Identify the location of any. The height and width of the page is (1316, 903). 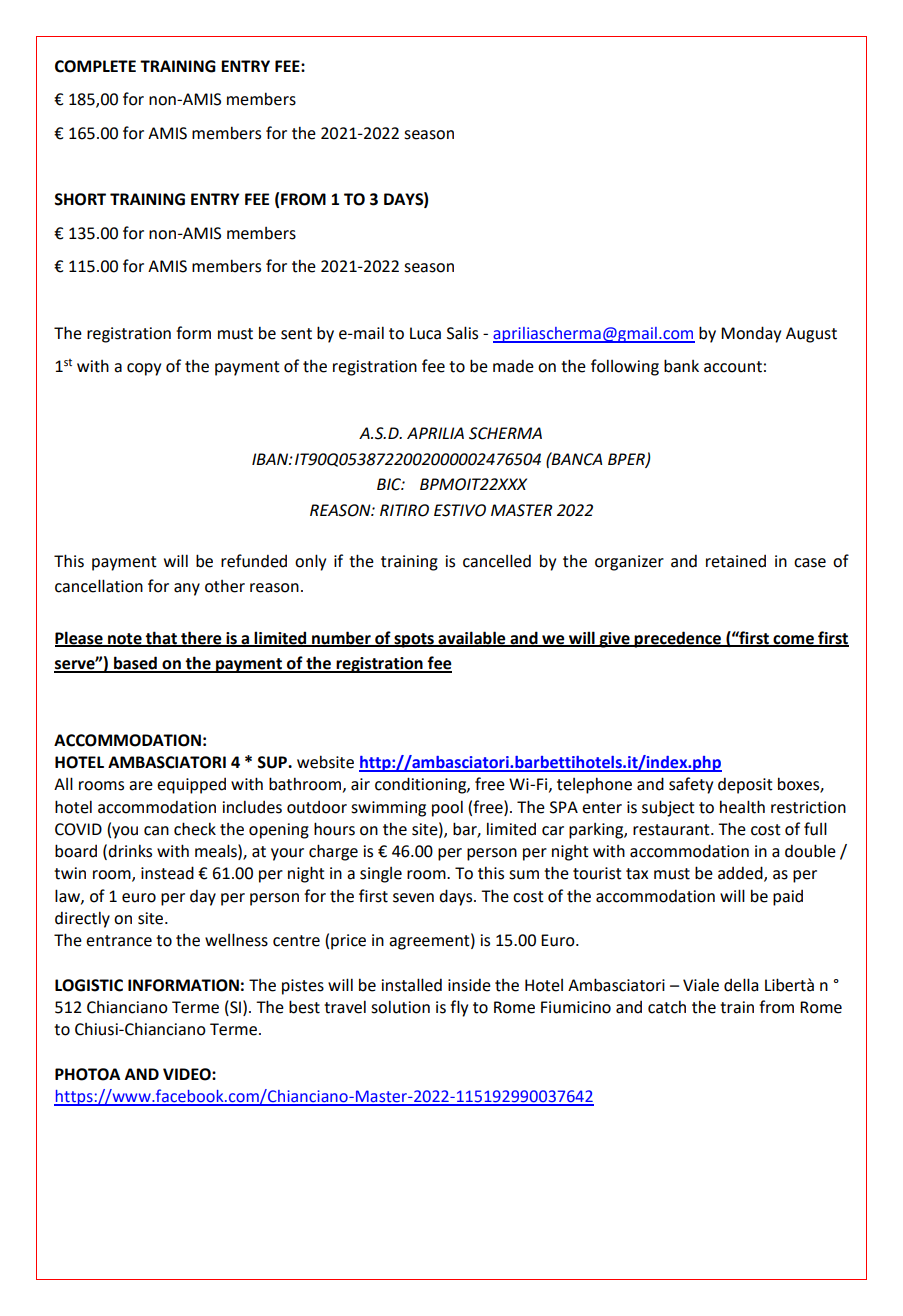
(187, 589).
